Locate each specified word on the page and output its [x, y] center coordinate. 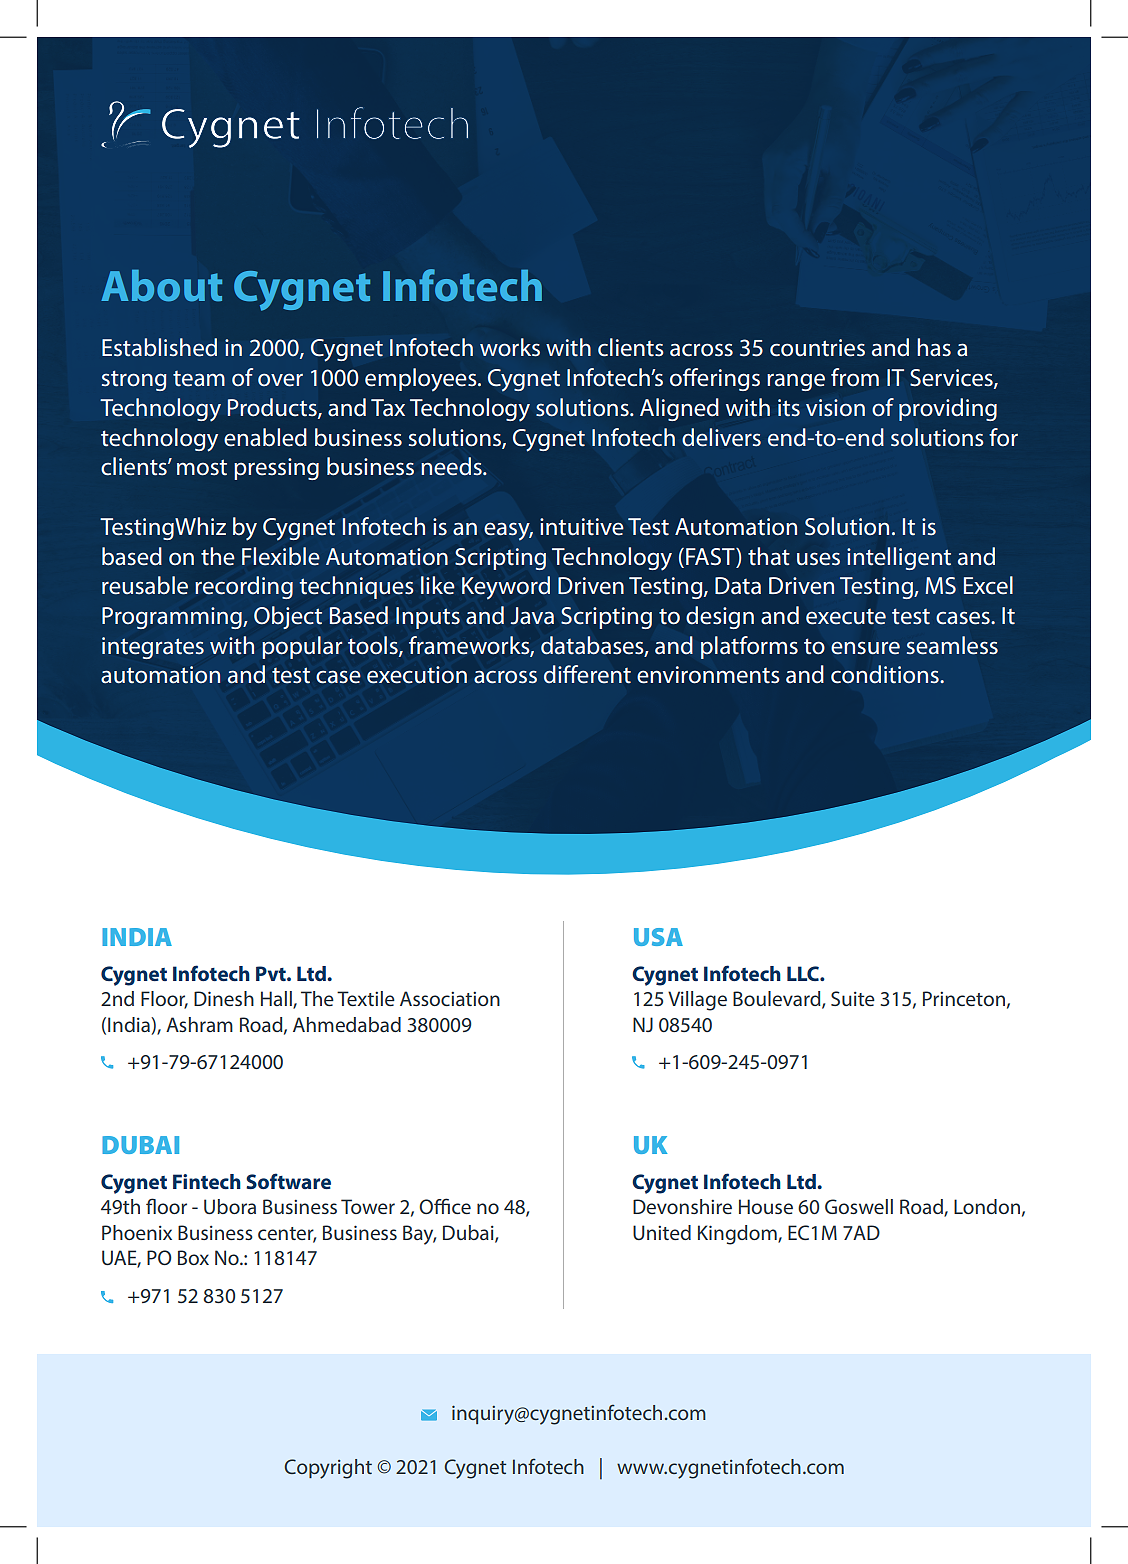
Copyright [328, 1469]
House [766, 1206]
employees [422, 380]
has [934, 347]
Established [159, 347]
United [662, 1232]
